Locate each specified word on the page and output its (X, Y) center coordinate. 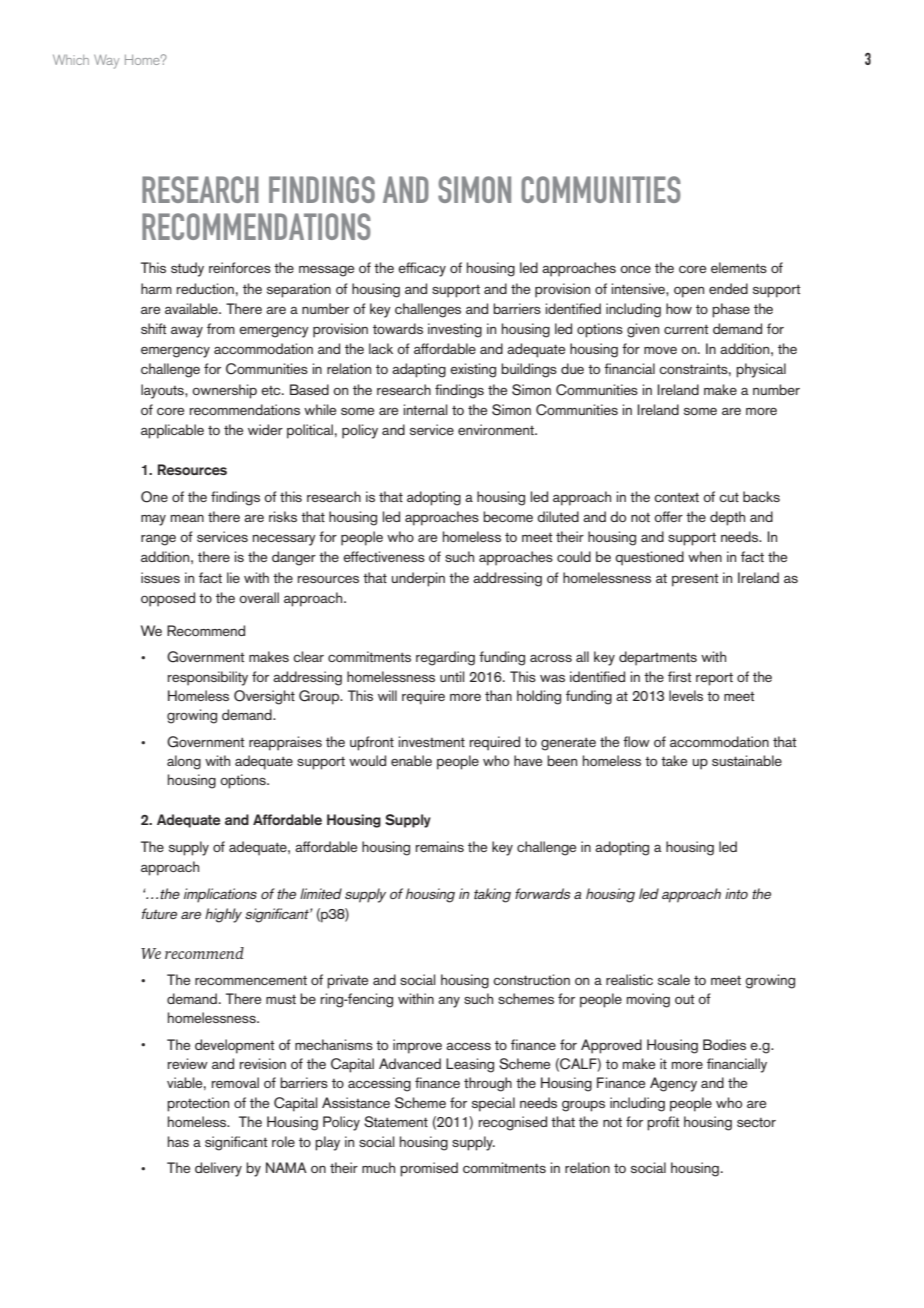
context (676, 497)
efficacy (422, 269)
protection (198, 1104)
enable (411, 760)
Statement (396, 1122)
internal (426, 409)
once (635, 269)
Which (71, 60)
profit (663, 1123)
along (184, 762)
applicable (172, 431)
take (674, 760)
